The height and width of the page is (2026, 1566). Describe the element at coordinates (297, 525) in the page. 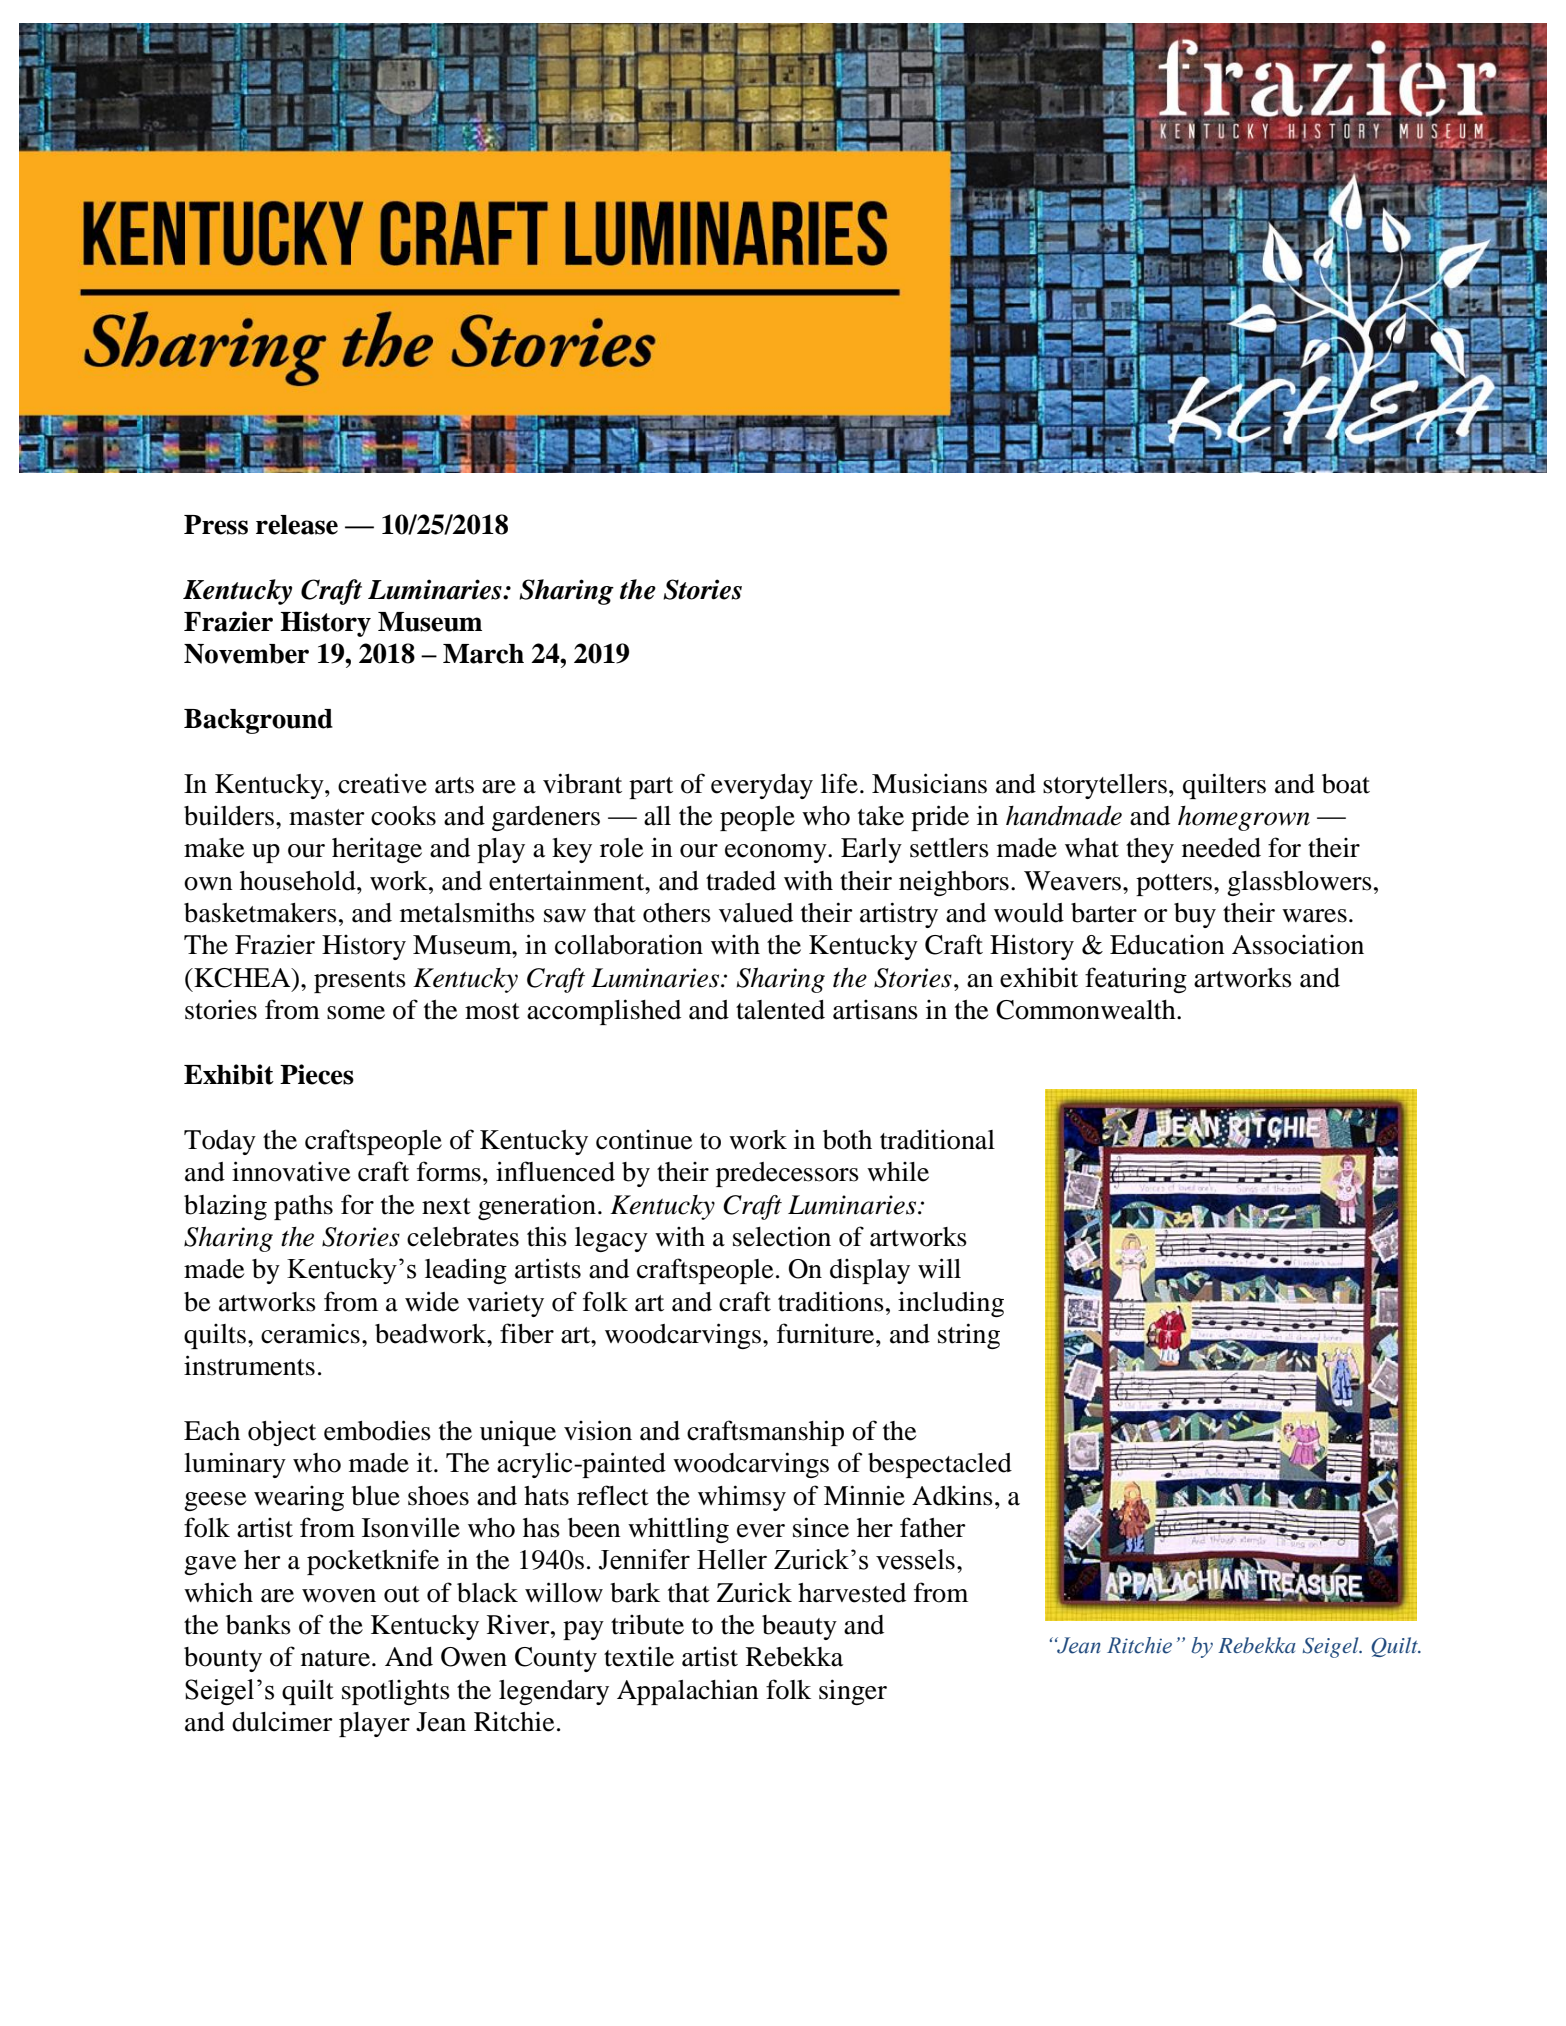

I see `release` at that location.
